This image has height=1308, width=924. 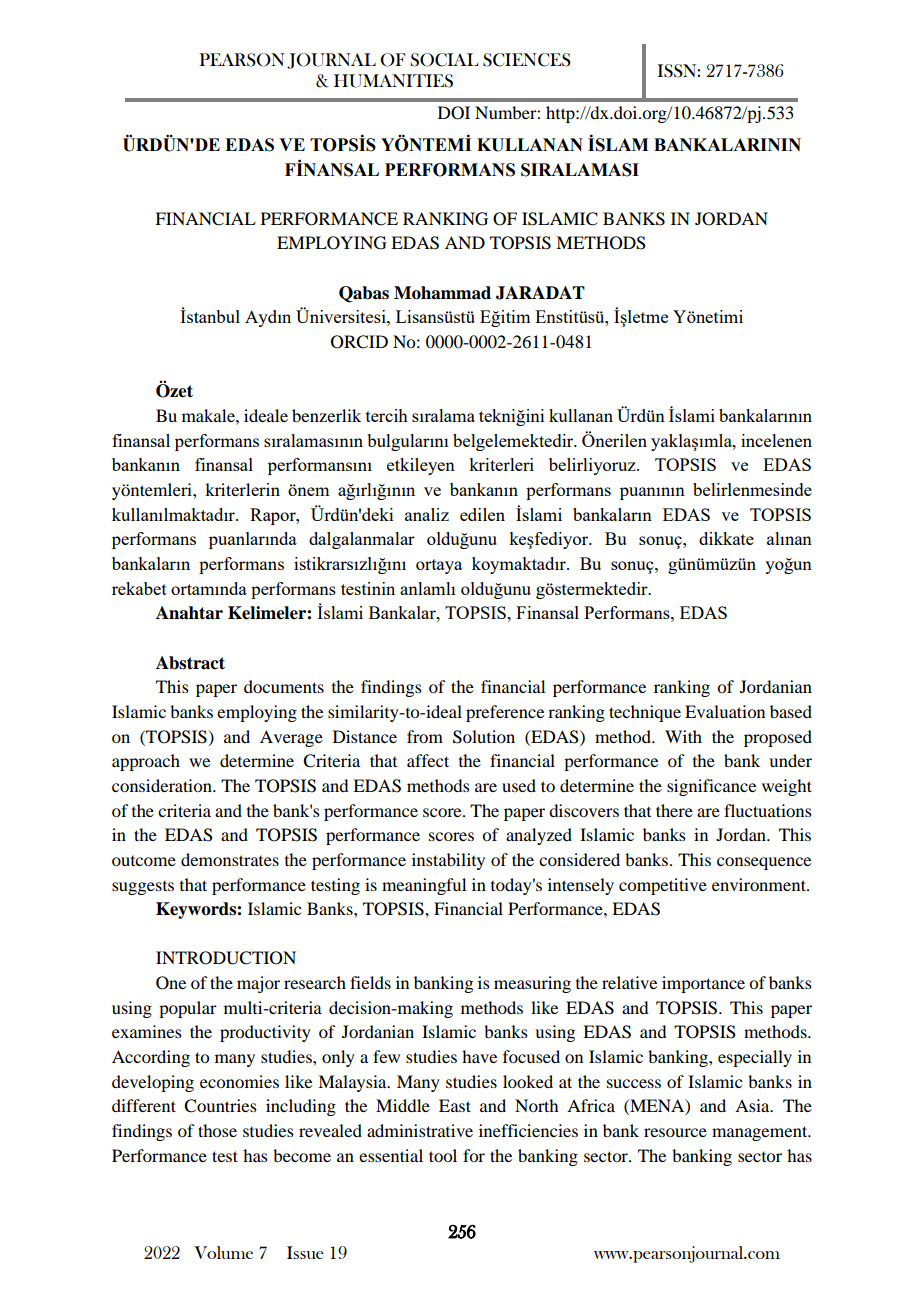 I want to click on SOCIAL, so click(x=444, y=60).
